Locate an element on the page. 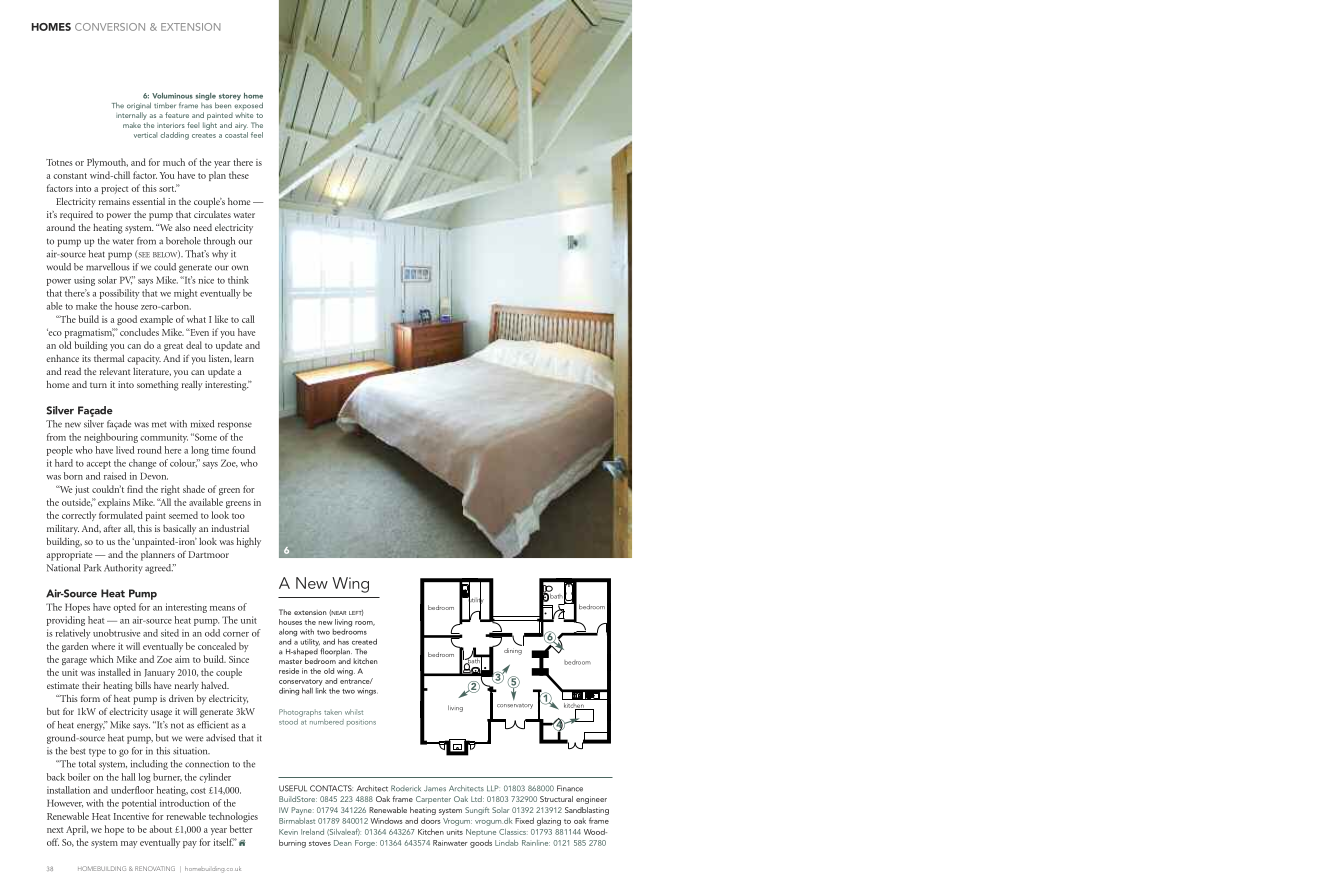 This page has width=1317, height=896. LEFT is located at coordinates (356, 613).
